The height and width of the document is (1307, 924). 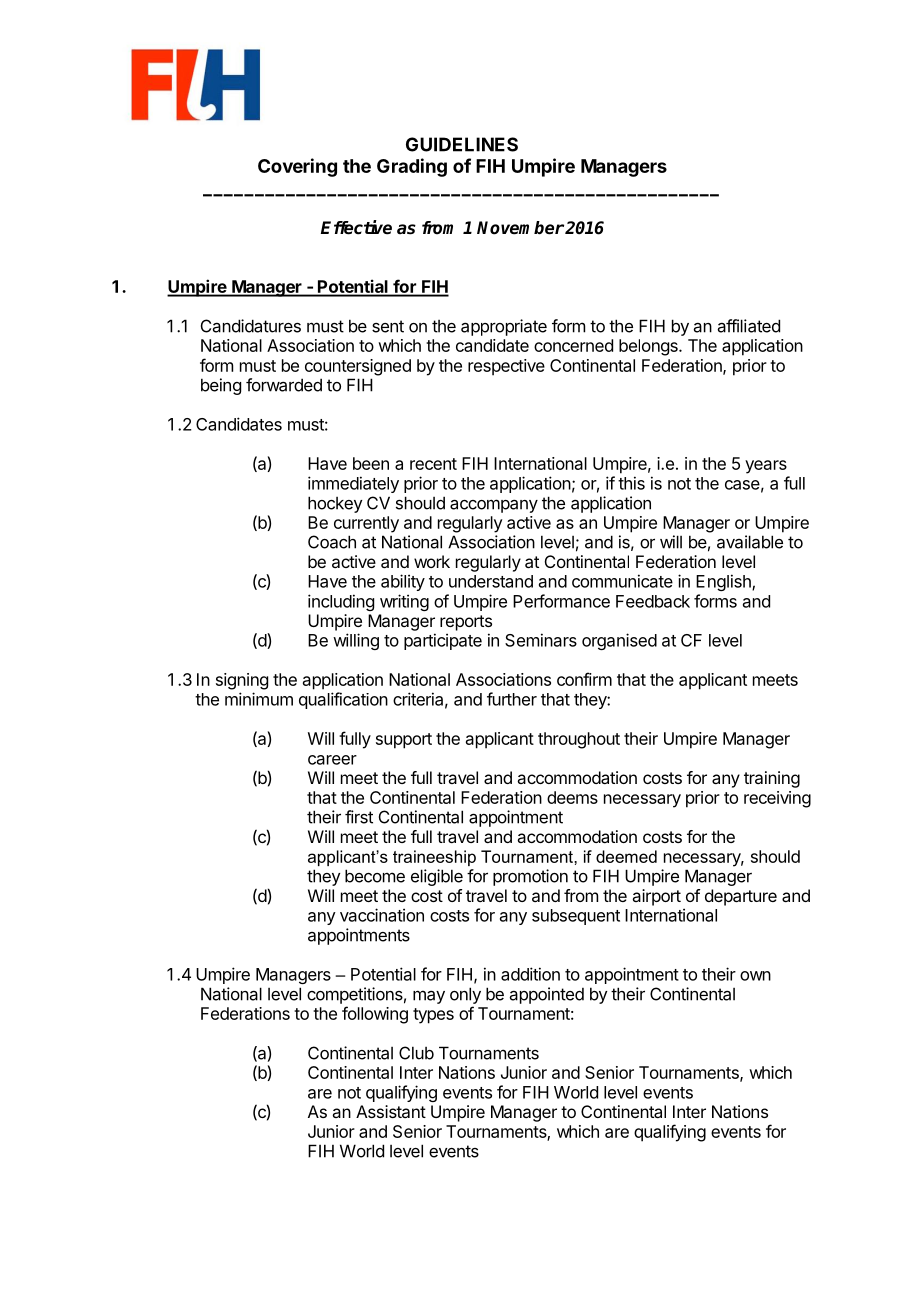 What do you see at coordinates (749, 326) in the document?
I see `affiliated` at bounding box center [749, 326].
